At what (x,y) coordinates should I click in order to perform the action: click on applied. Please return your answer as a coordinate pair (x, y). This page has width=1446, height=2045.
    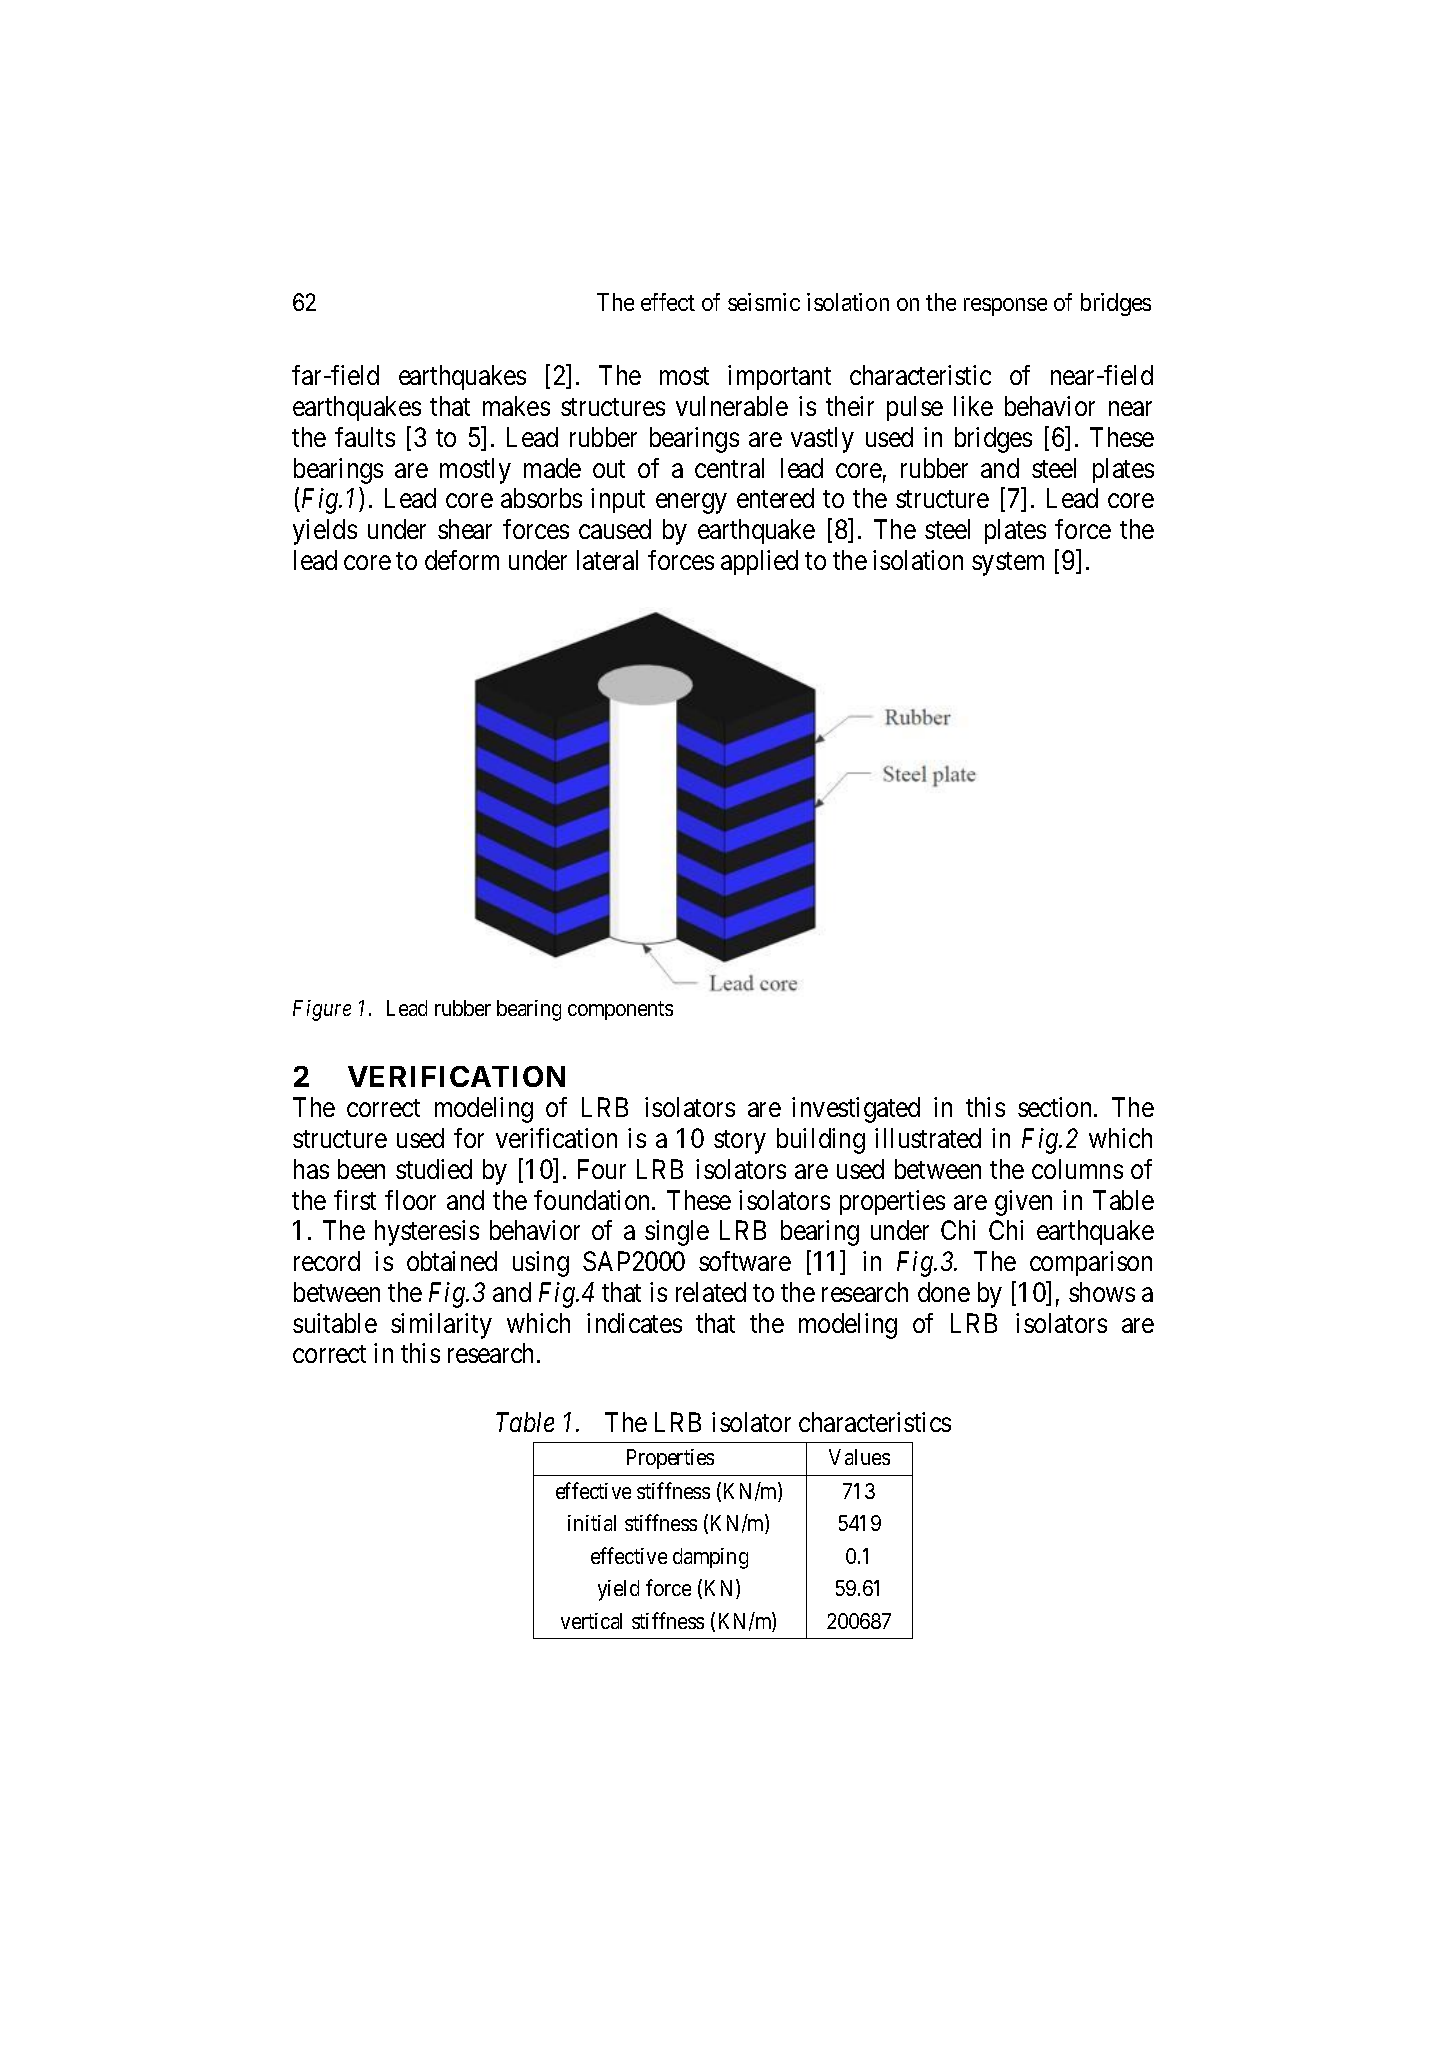
    Looking at the image, I should click on (759, 562).
